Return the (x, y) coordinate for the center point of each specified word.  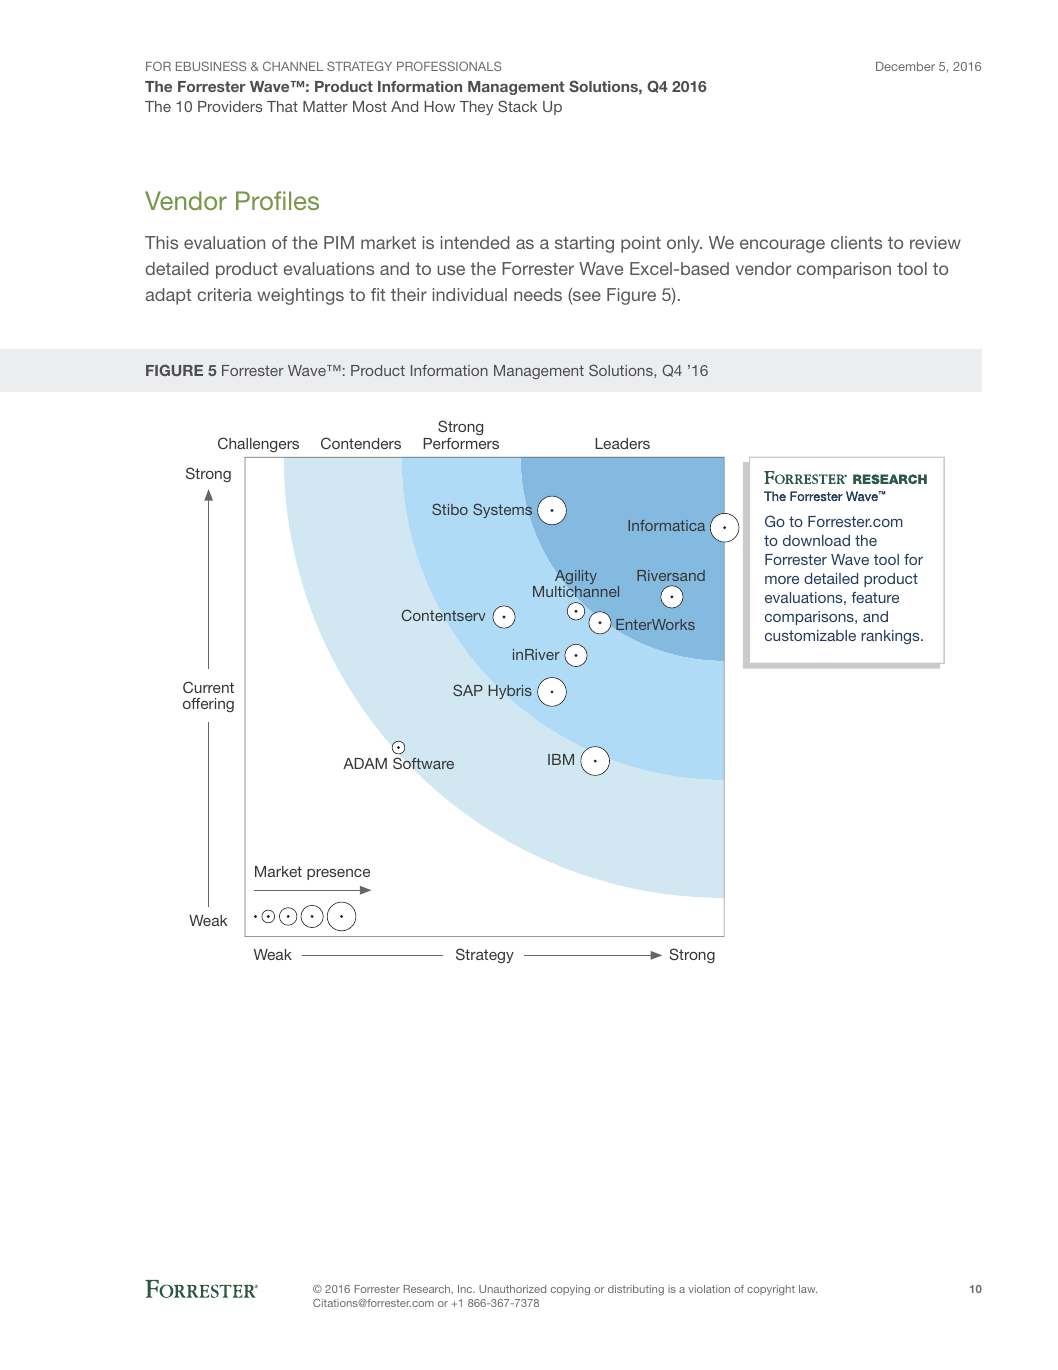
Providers (230, 106)
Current (208, 687)
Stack (517, 106)
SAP (468, 690)
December (905, 66)
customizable (810, 635)
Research (427, 1289)
